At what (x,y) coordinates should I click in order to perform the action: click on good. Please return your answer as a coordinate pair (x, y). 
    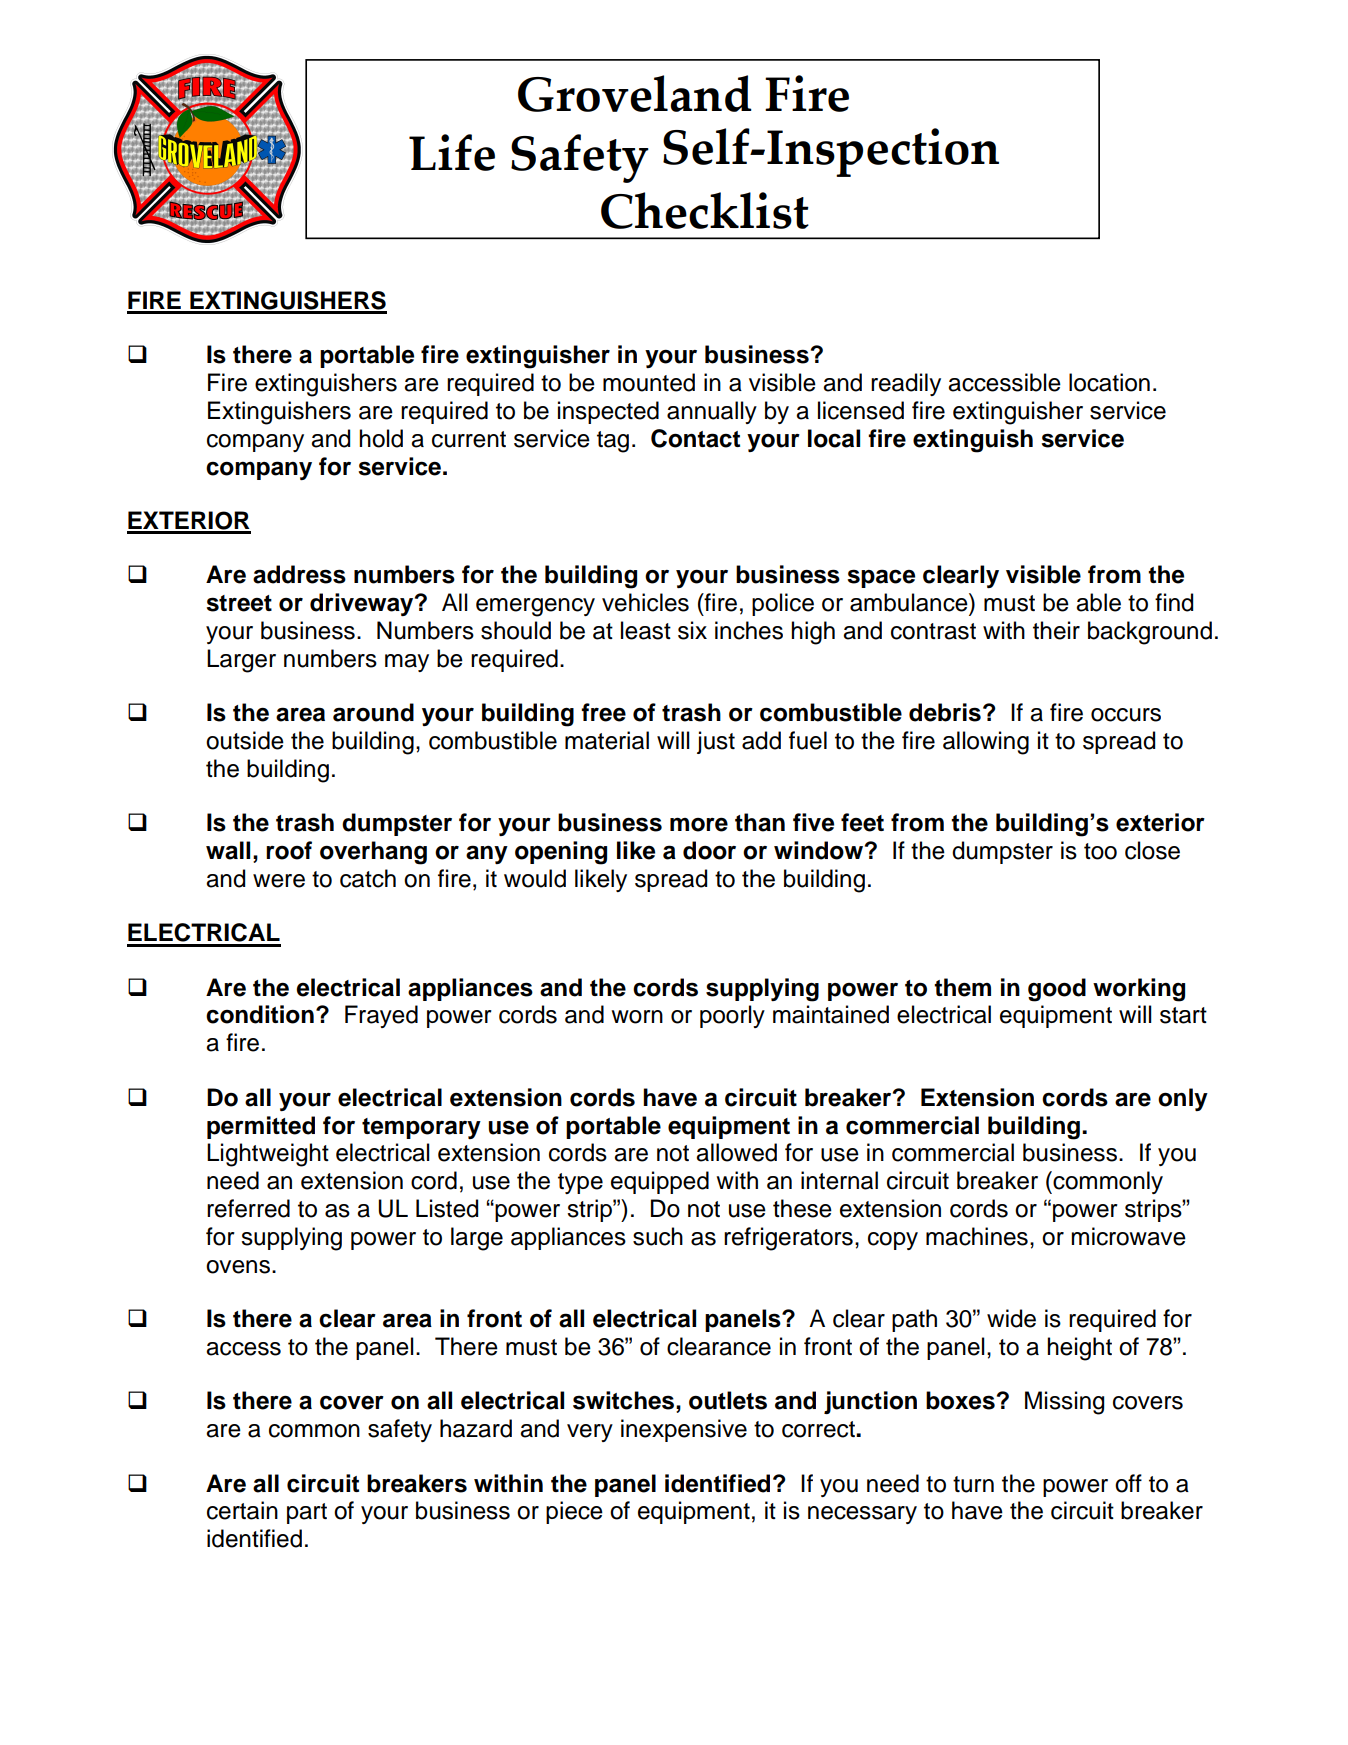
    Looking at the image, I should click on (1057, 990).
